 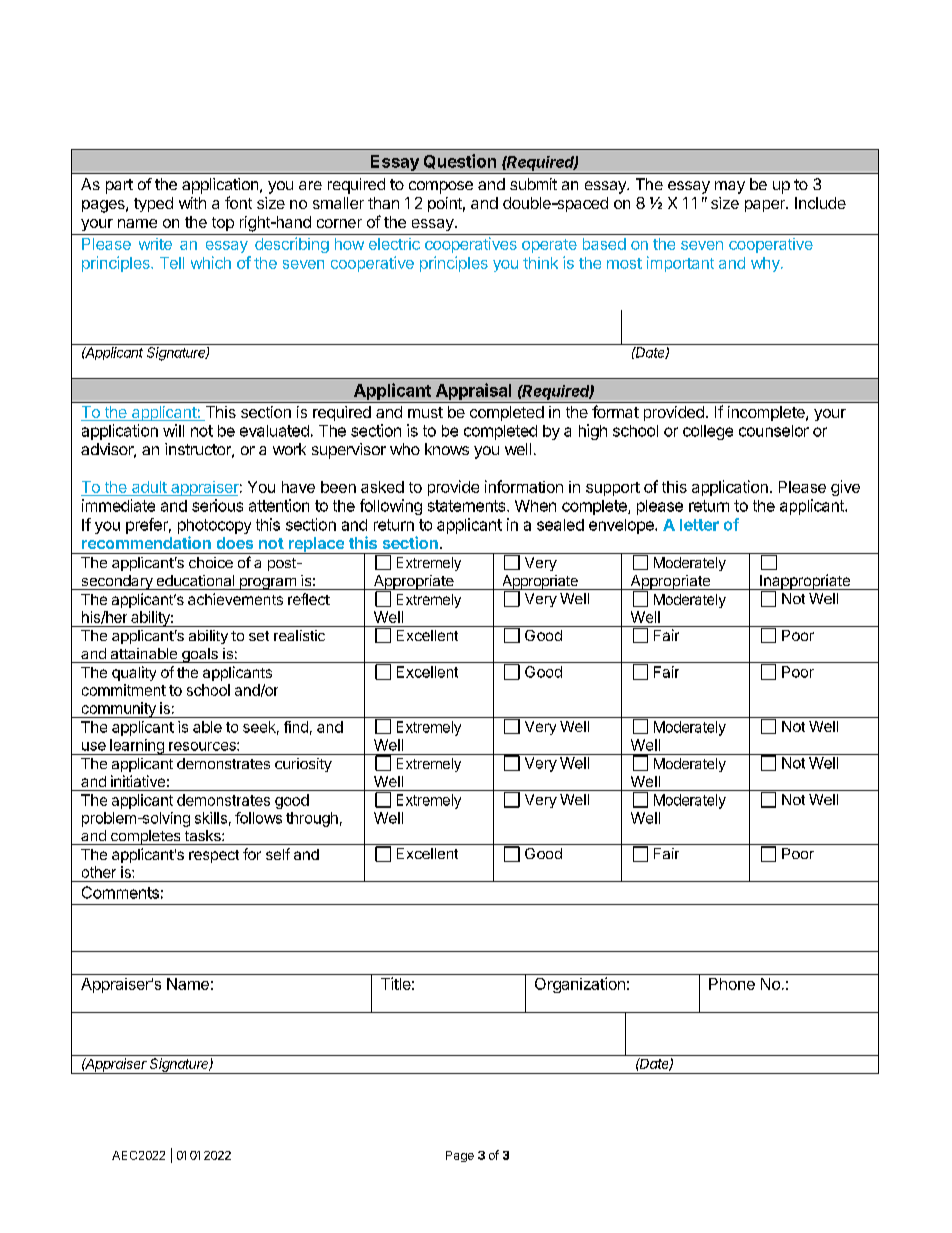 I want to click on compose, so click(x=441, y=187).
